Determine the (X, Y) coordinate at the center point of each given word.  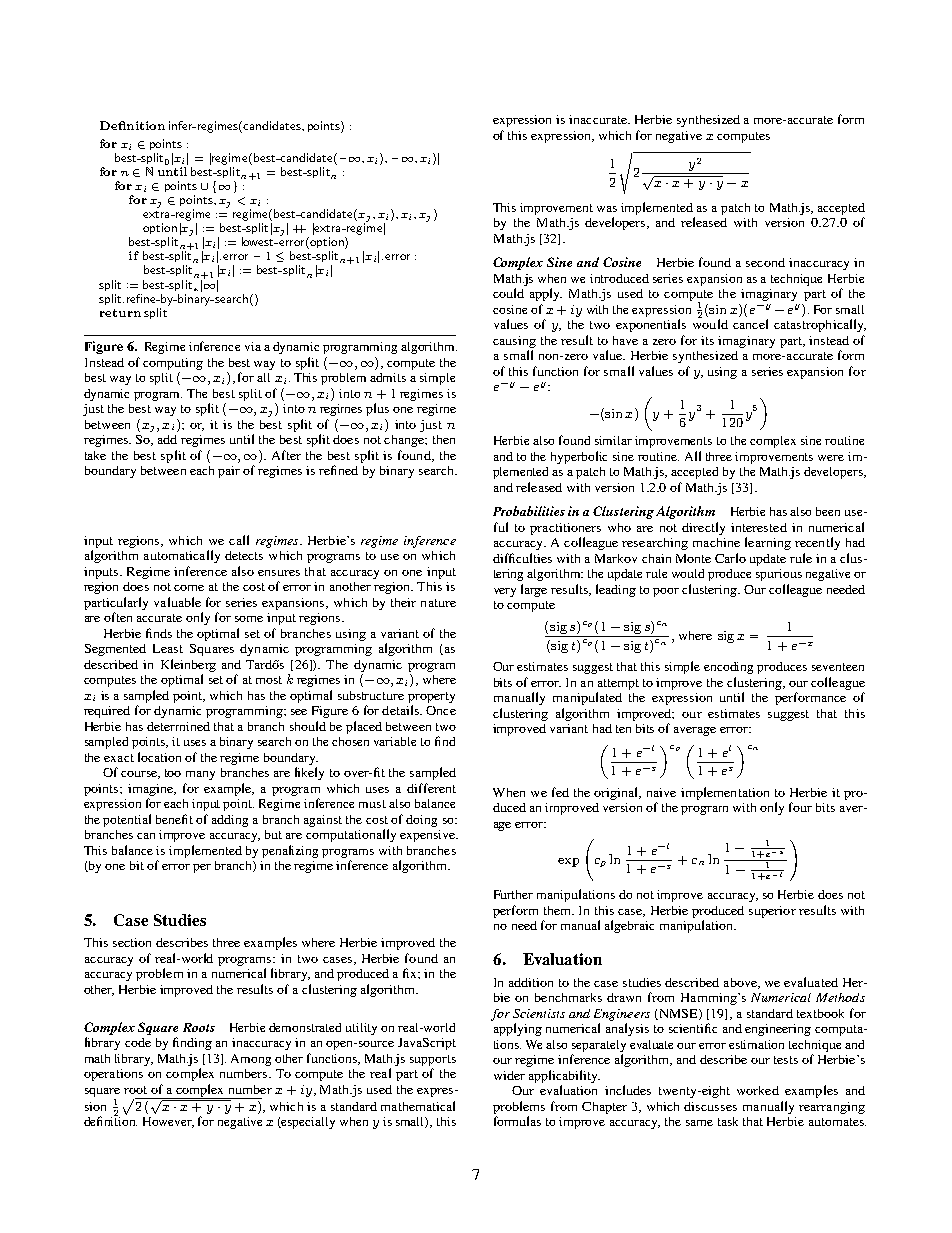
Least (168, 648)
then (444, 439)
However (168, 1122)
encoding (728, 668)
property (431, 697)
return (120, 313)
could (508, 293)
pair (229, 472)
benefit (174, 819)
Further (513, 894)
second (765, 262)
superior (772, 912)
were (831, 458)
